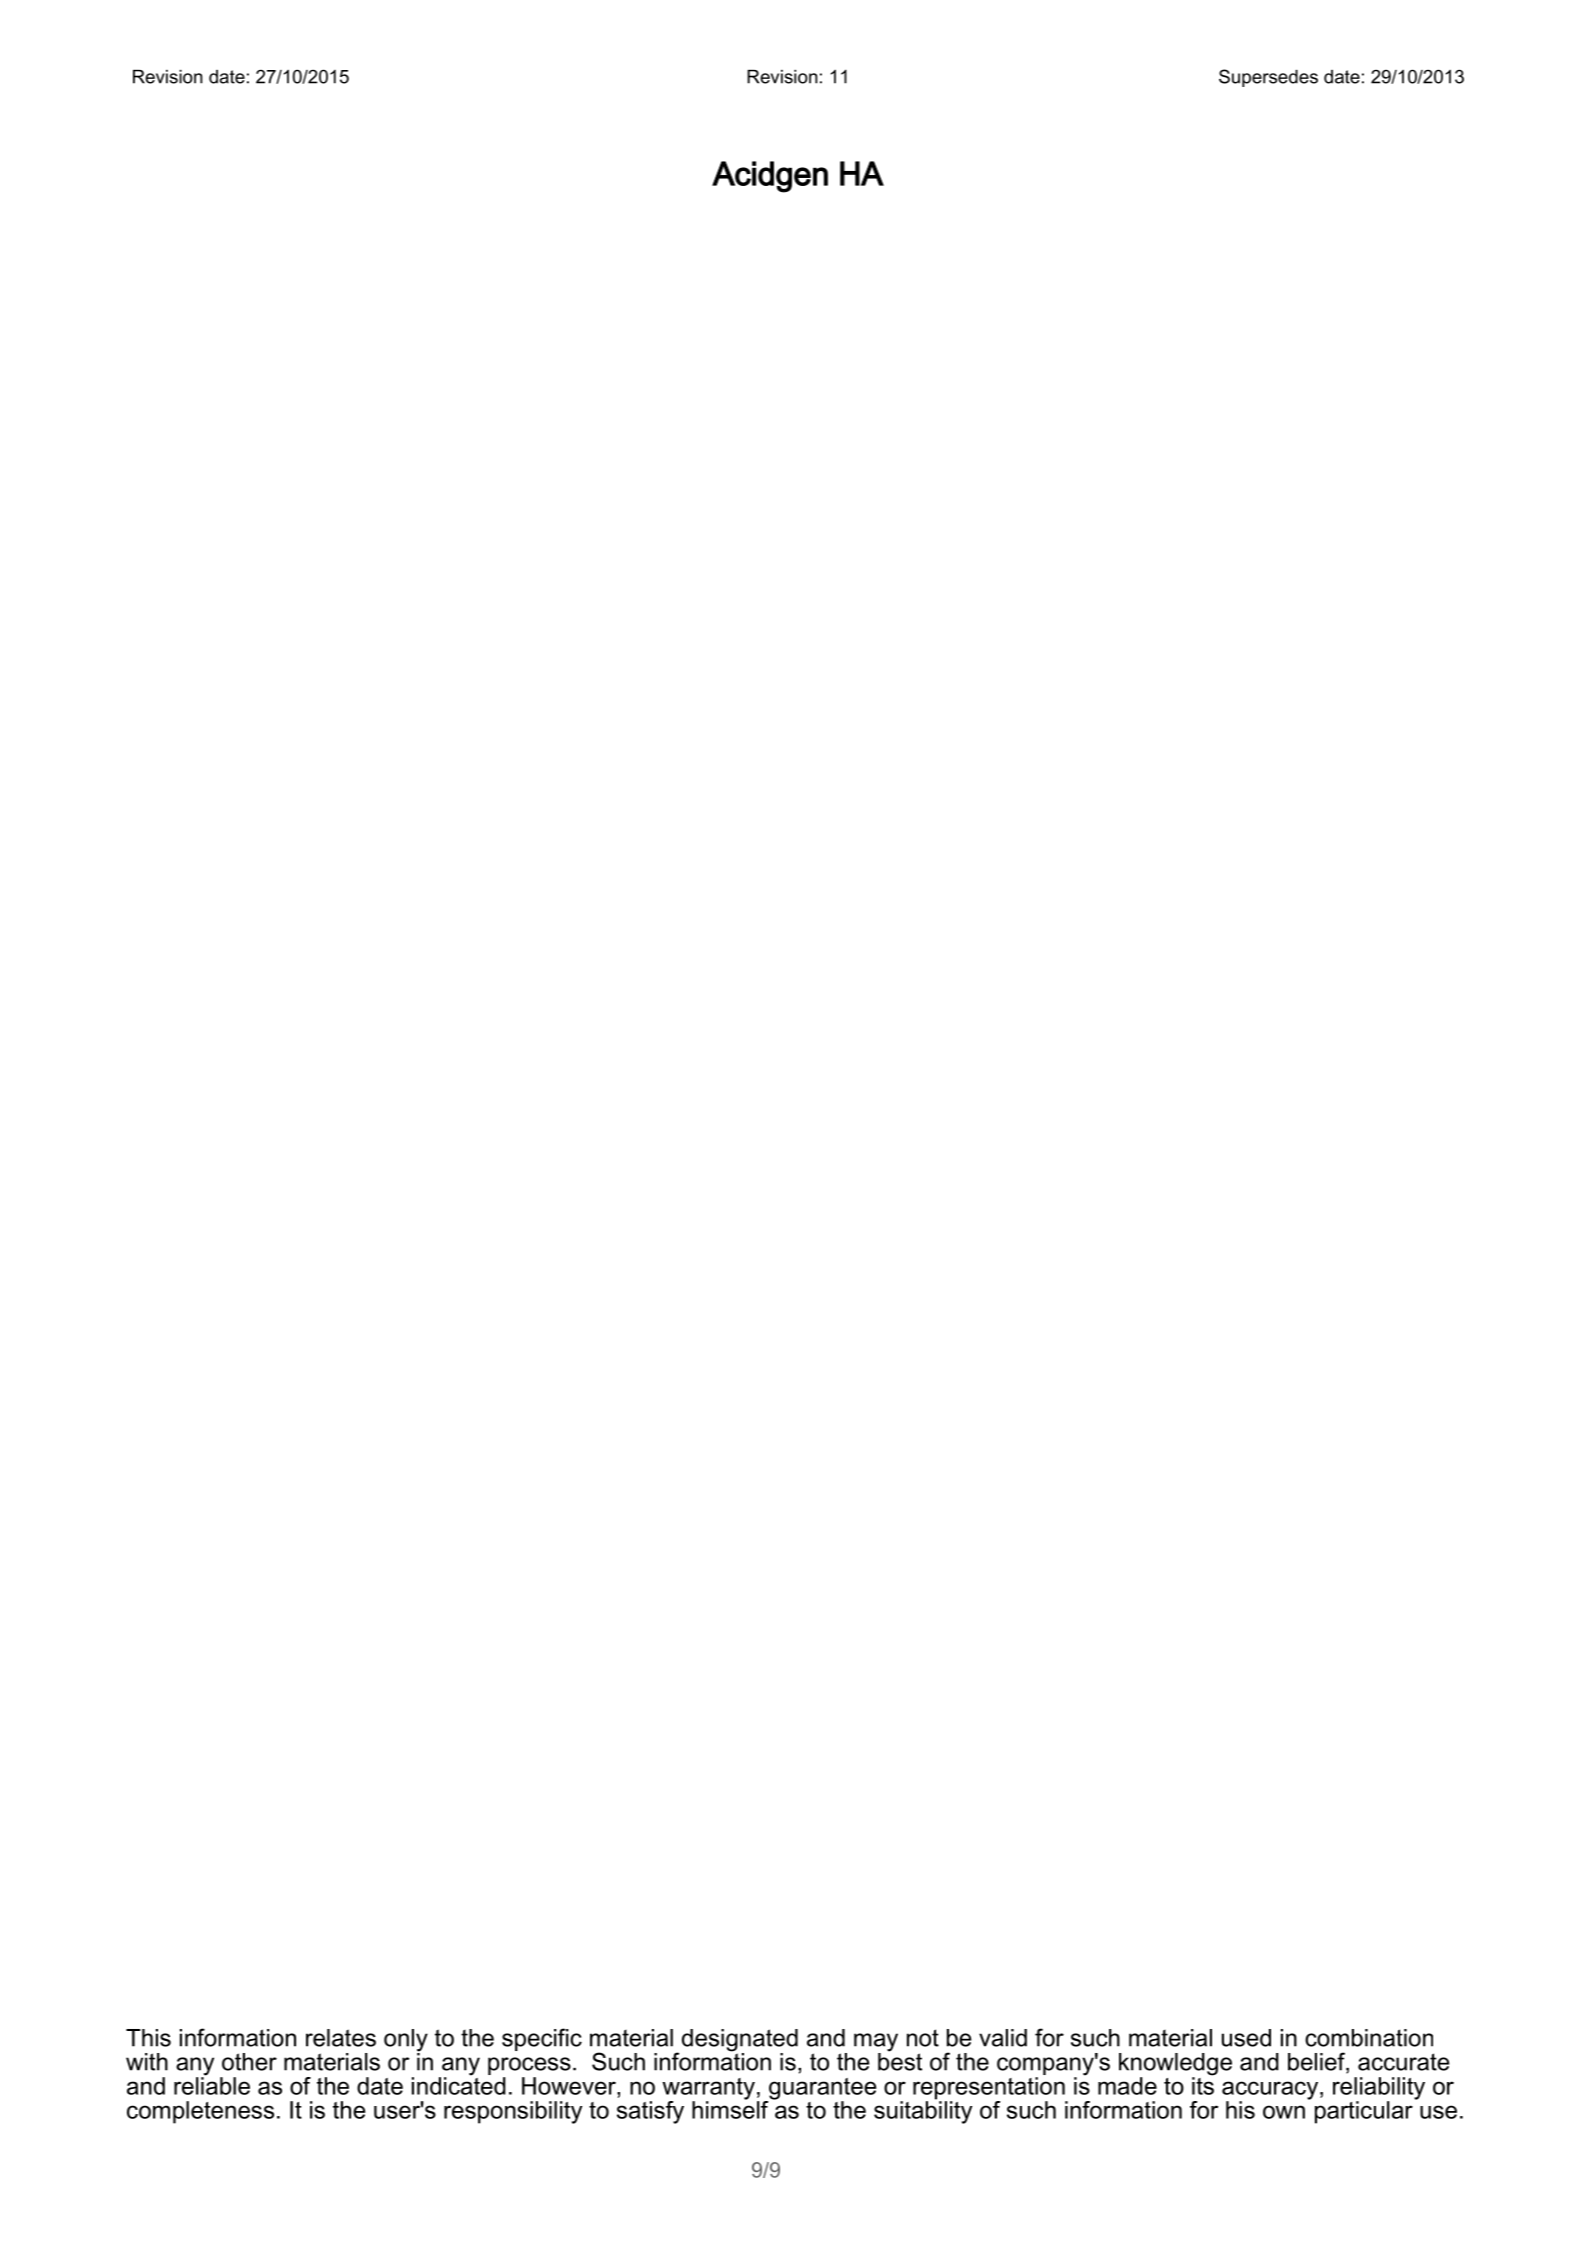 This screenshot has height=2258, width=1596. I want to click on designated, so click(740, 2041).
